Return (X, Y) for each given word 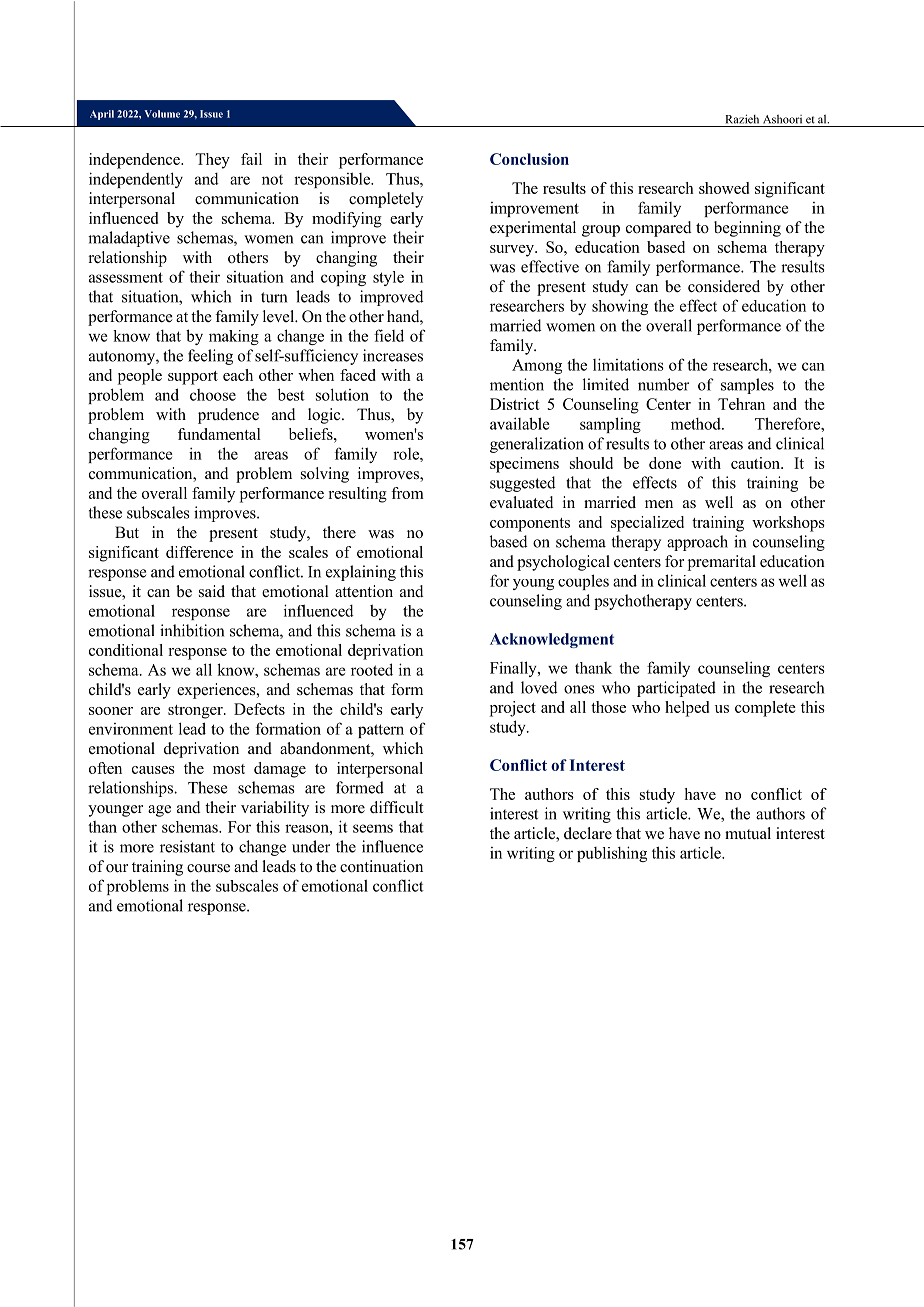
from (407, 493)
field (389, 335)
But (127, 532)
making (234, 337)
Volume (162, 114)
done (665, 463)
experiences (217, 691)
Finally (514, 669)
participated (676, 689)
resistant (187, 846)
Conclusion (529, 159)
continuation (381, 866)
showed (724, 188)
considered (724, 286)
